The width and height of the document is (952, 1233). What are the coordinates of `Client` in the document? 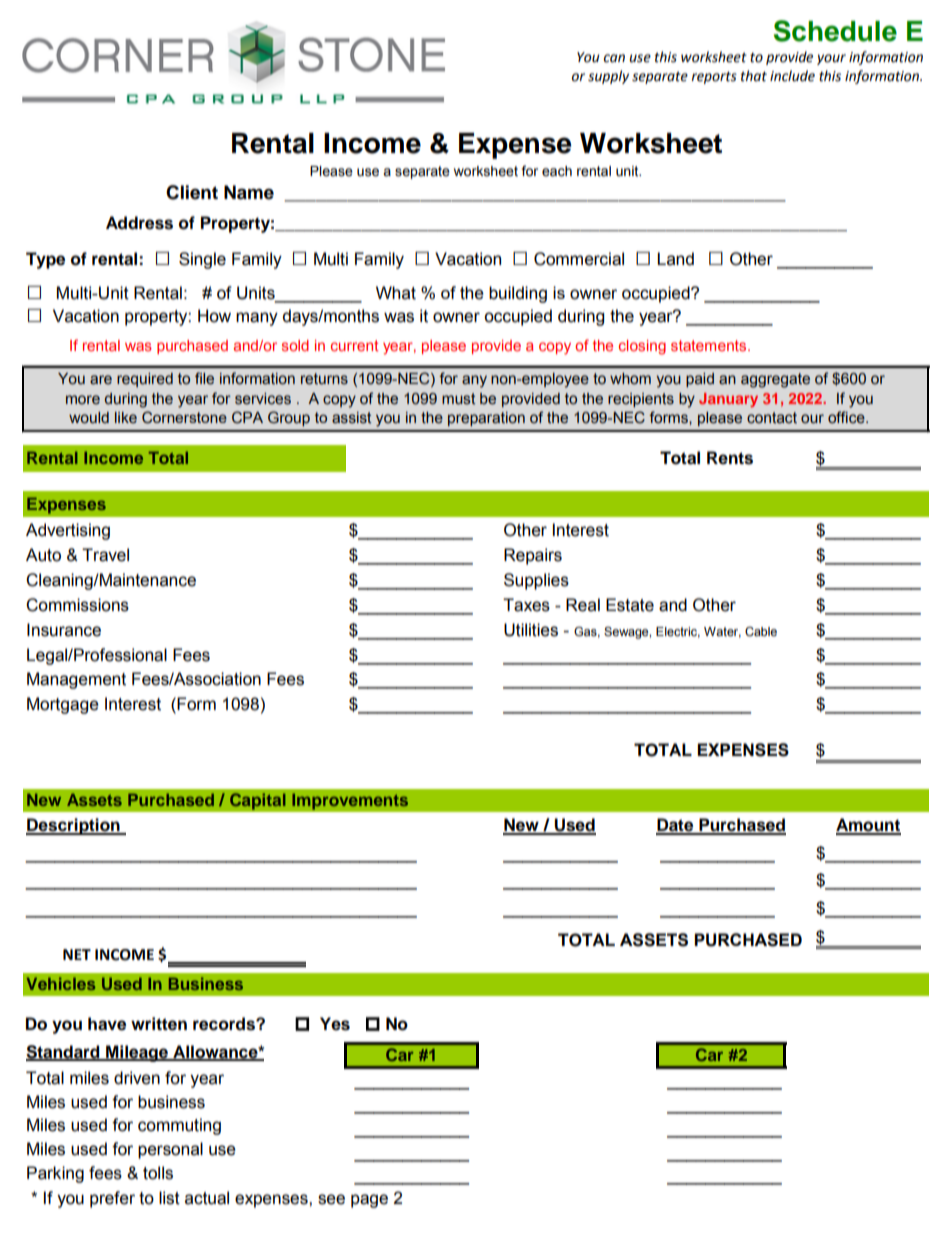 It's located at (192, 192).
